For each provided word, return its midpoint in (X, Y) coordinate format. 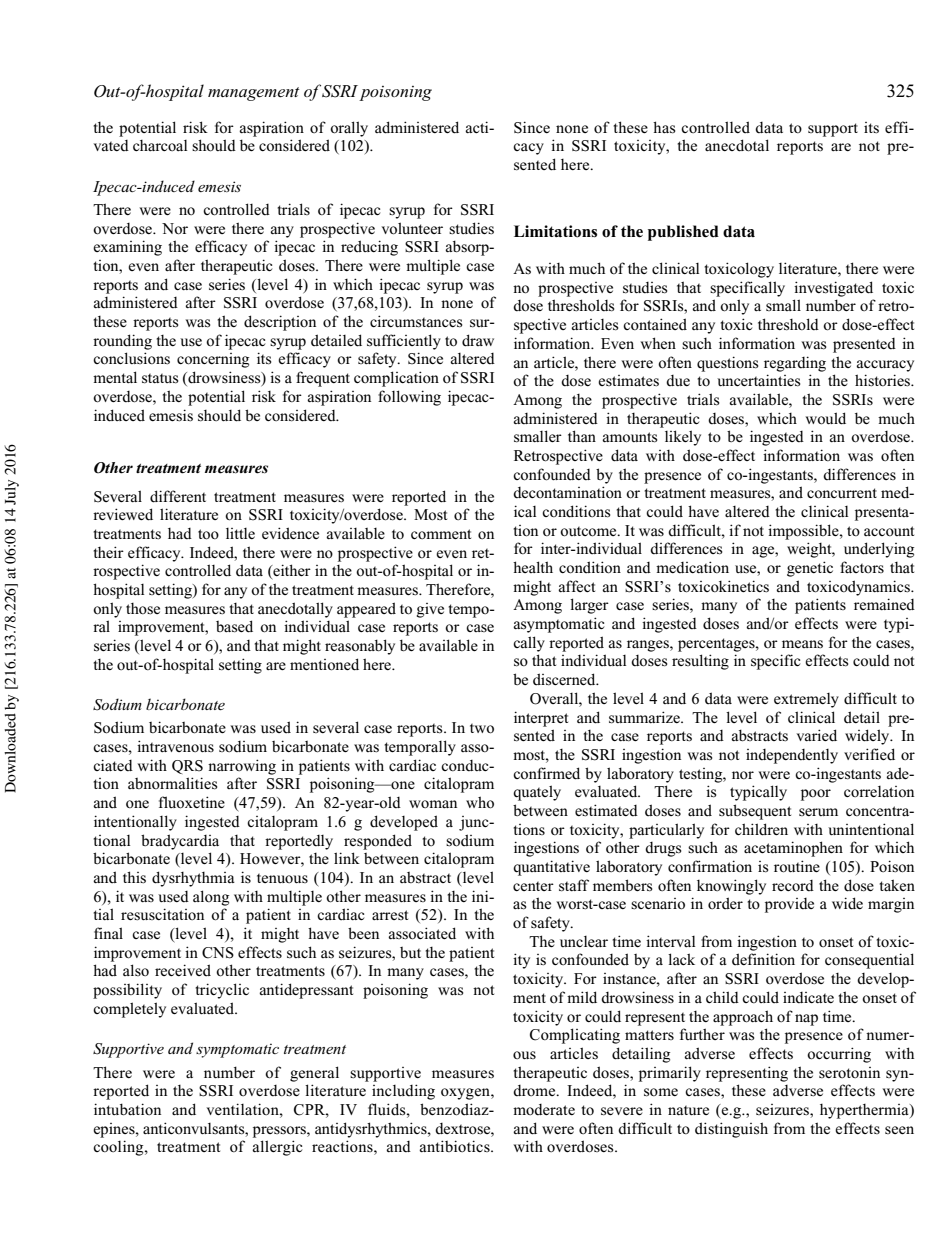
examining (127, 248)
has (664, 127)
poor (816, 795)
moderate (544, 1110)
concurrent (842, 493)
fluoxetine (192, 802)
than (582, 436)
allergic (277, 1148)
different (178, 496)
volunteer (412, 228)
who (480, 802)
